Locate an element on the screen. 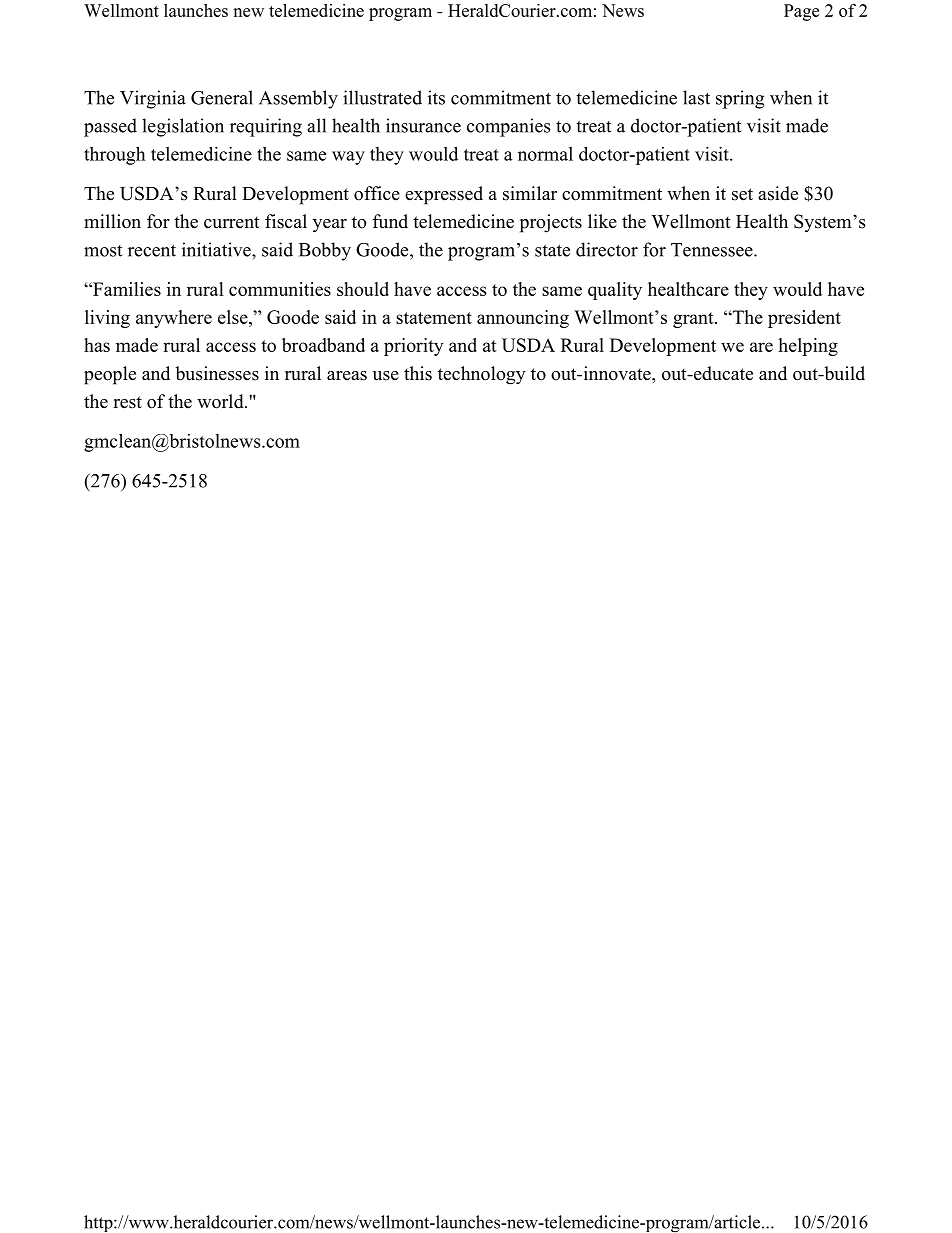  through is located at coordinates (114, 156).
